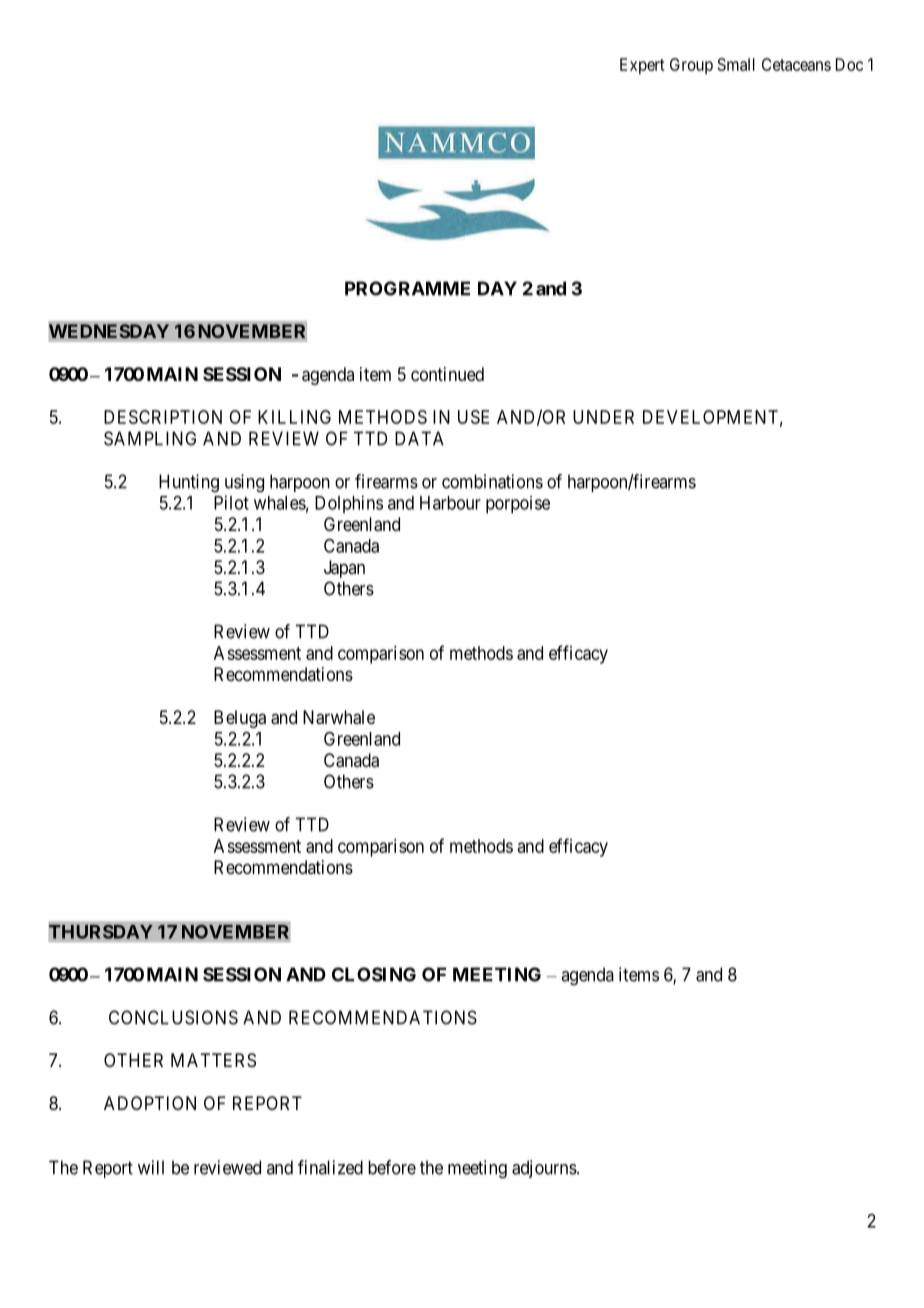 This image has height=1308, width=924. What do you see at coordinates (244, 483) in the image?
I see `using` at bounding box center [244, 483].
